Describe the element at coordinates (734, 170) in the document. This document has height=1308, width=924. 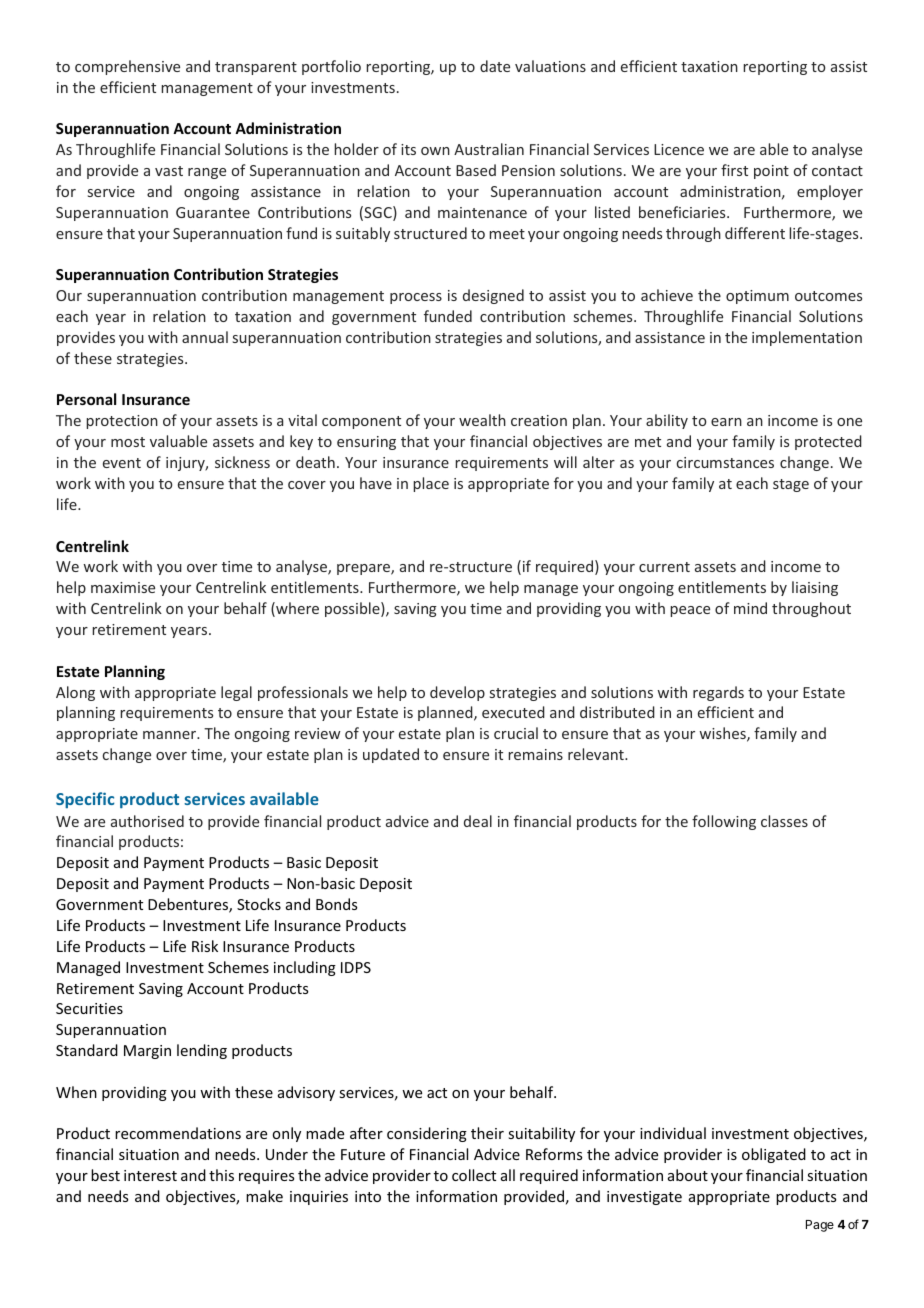
I see `first` at that location.
